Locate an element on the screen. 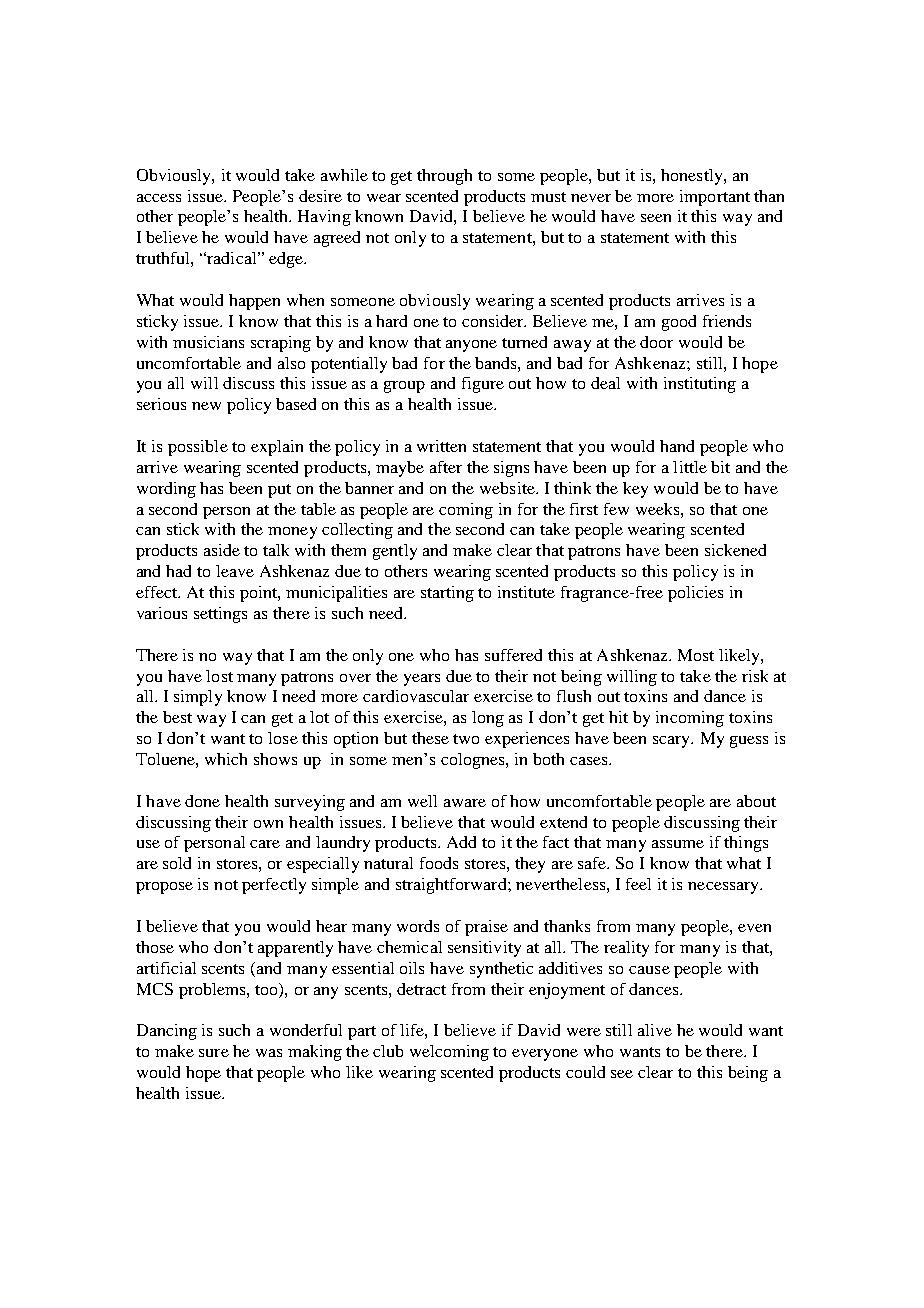 Image resolution: width=924 pixels, height=1308 pixels. simply is located at coordinates (198, 698).
